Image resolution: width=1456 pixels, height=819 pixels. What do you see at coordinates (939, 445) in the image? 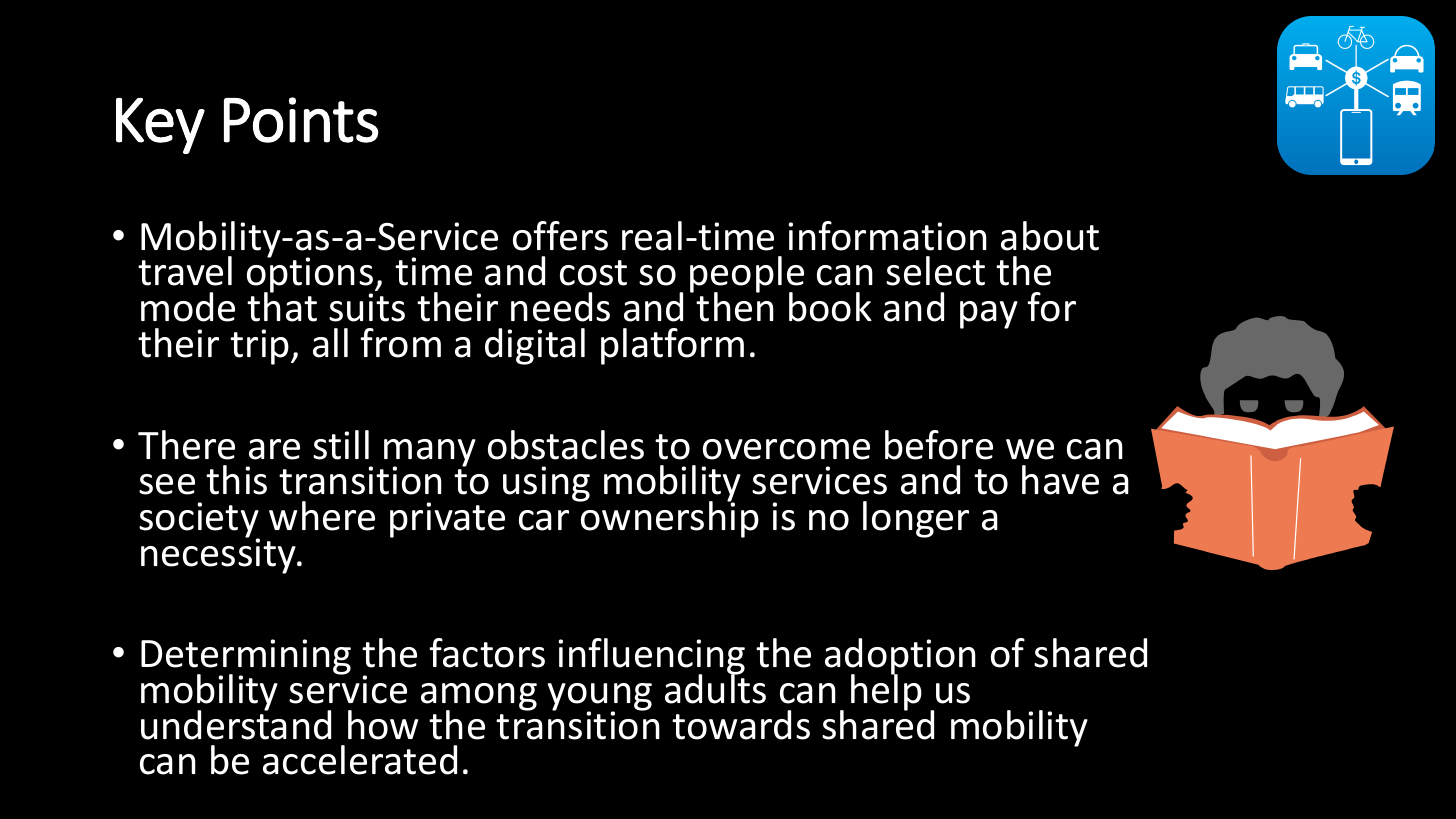
I see `before` at bounding box center [939, 445].
